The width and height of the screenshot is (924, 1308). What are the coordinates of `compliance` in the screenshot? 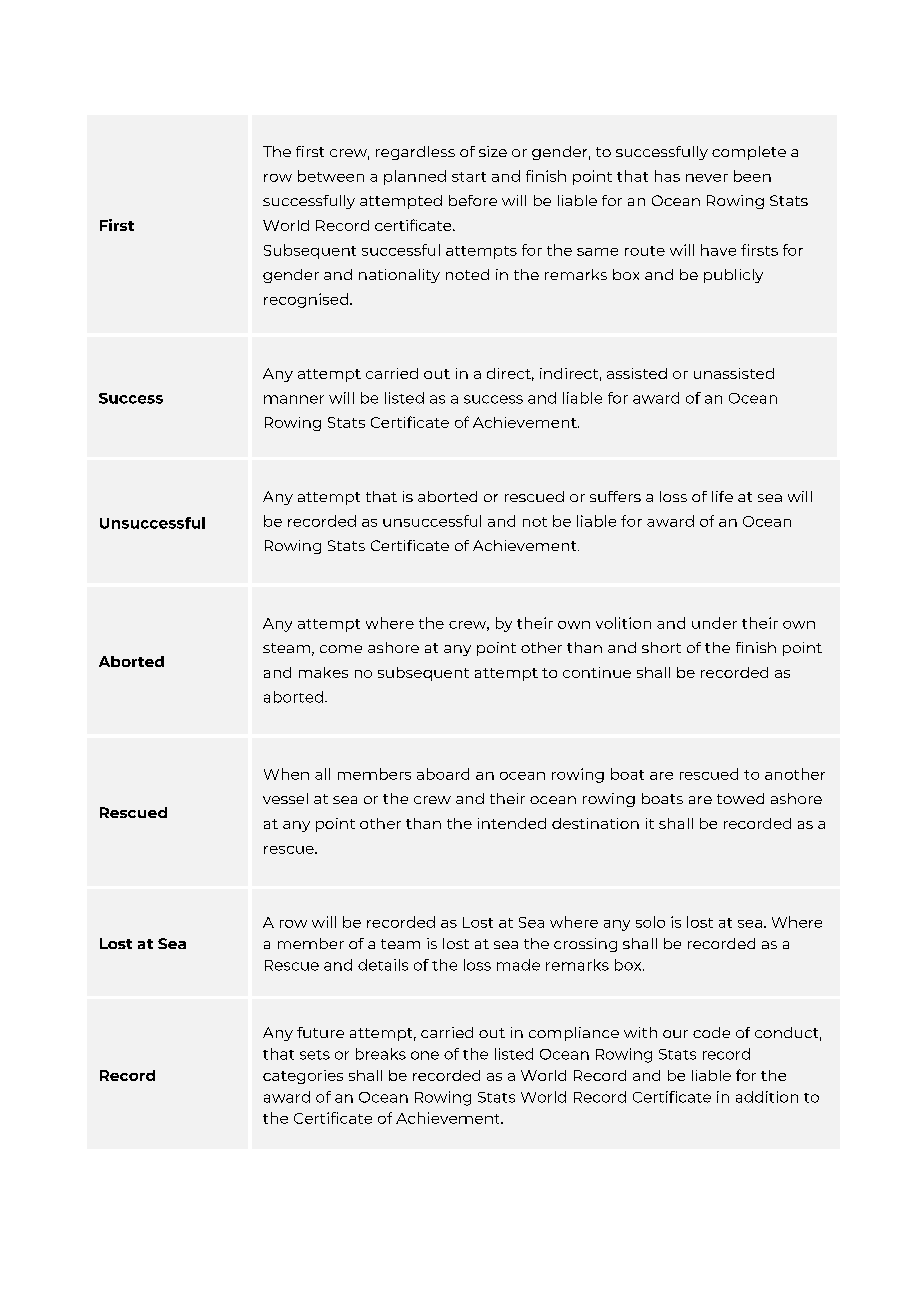 It's located at (574, 1034).
